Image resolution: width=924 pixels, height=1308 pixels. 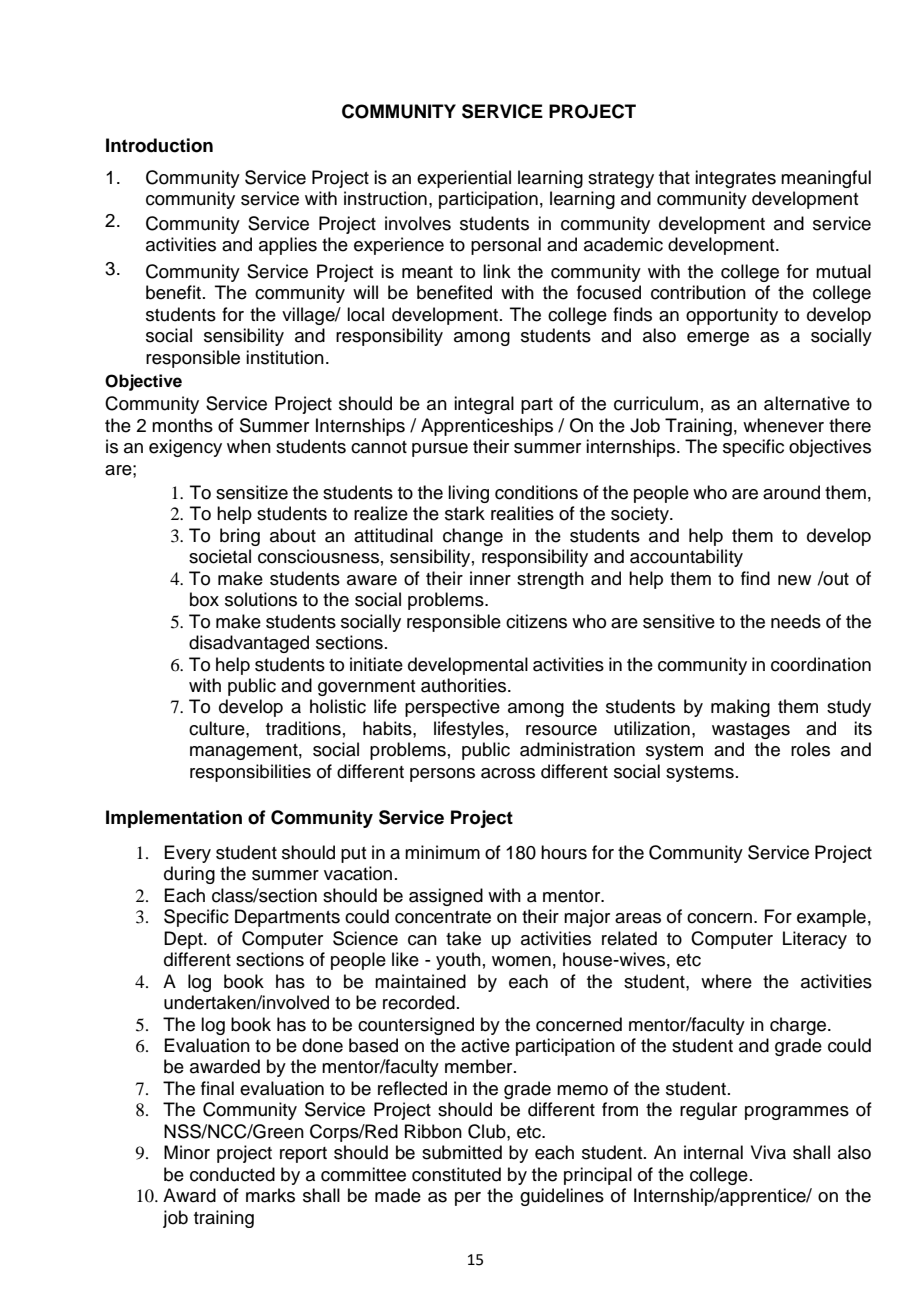 What do you see at coordinates (735, 179) in the document?
I see `integrates` at bounding box center [735, 179].
